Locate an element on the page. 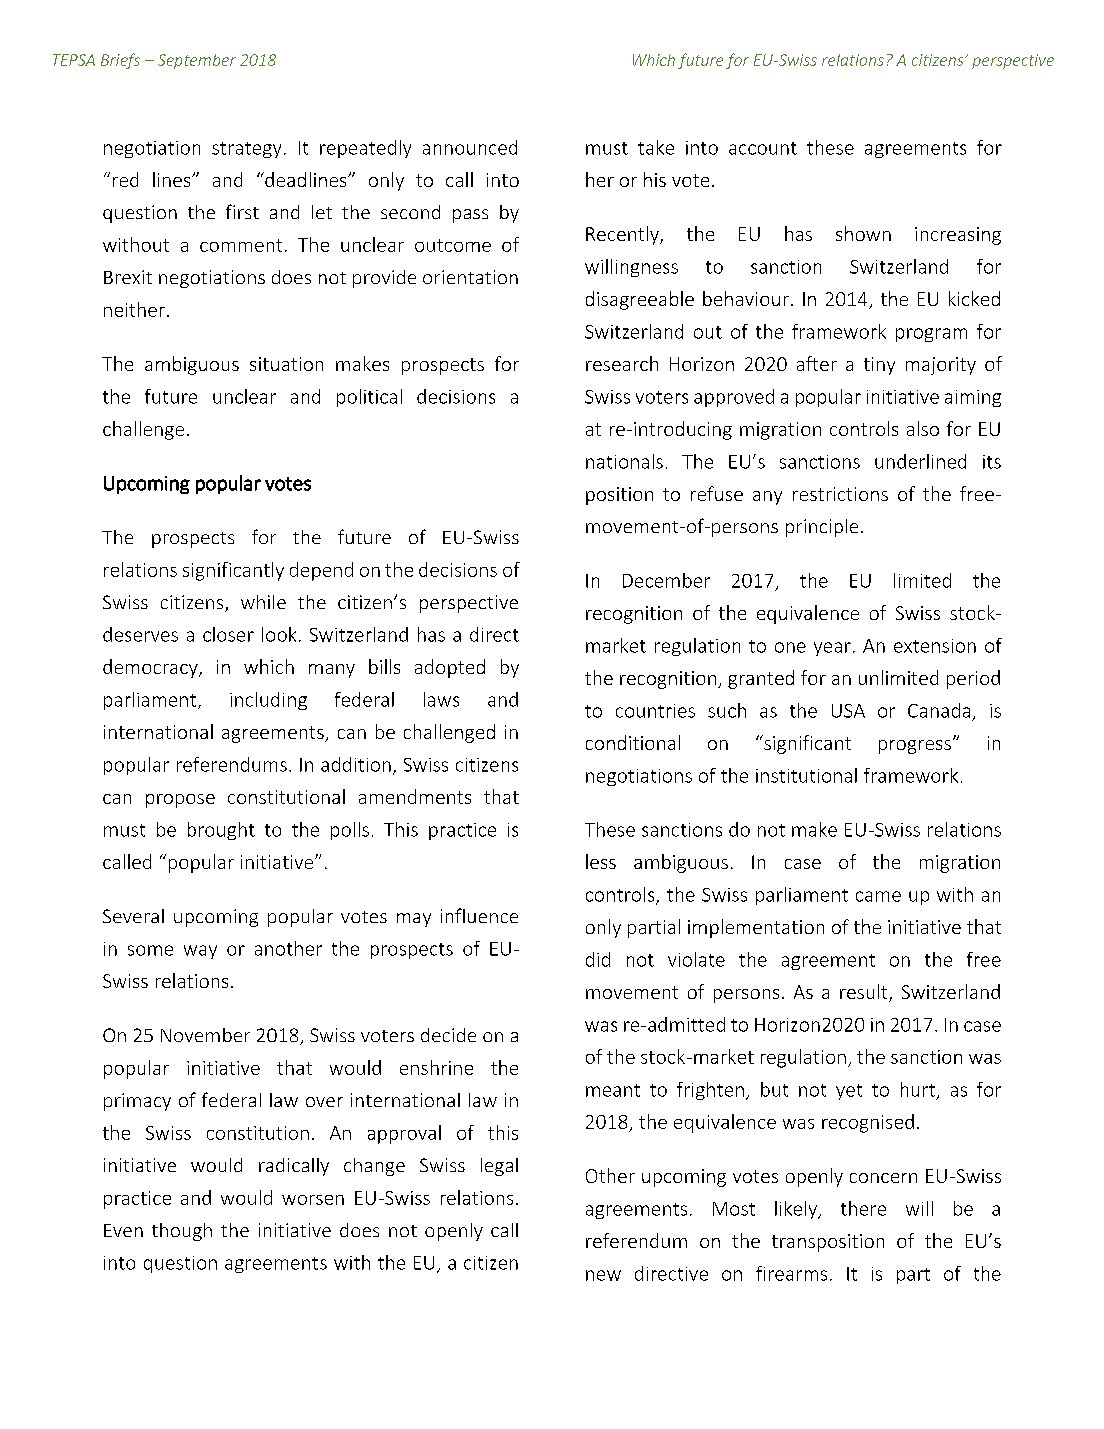 The width and height of the page is (1104, 1429). result is located at coordinates (865, 993).
